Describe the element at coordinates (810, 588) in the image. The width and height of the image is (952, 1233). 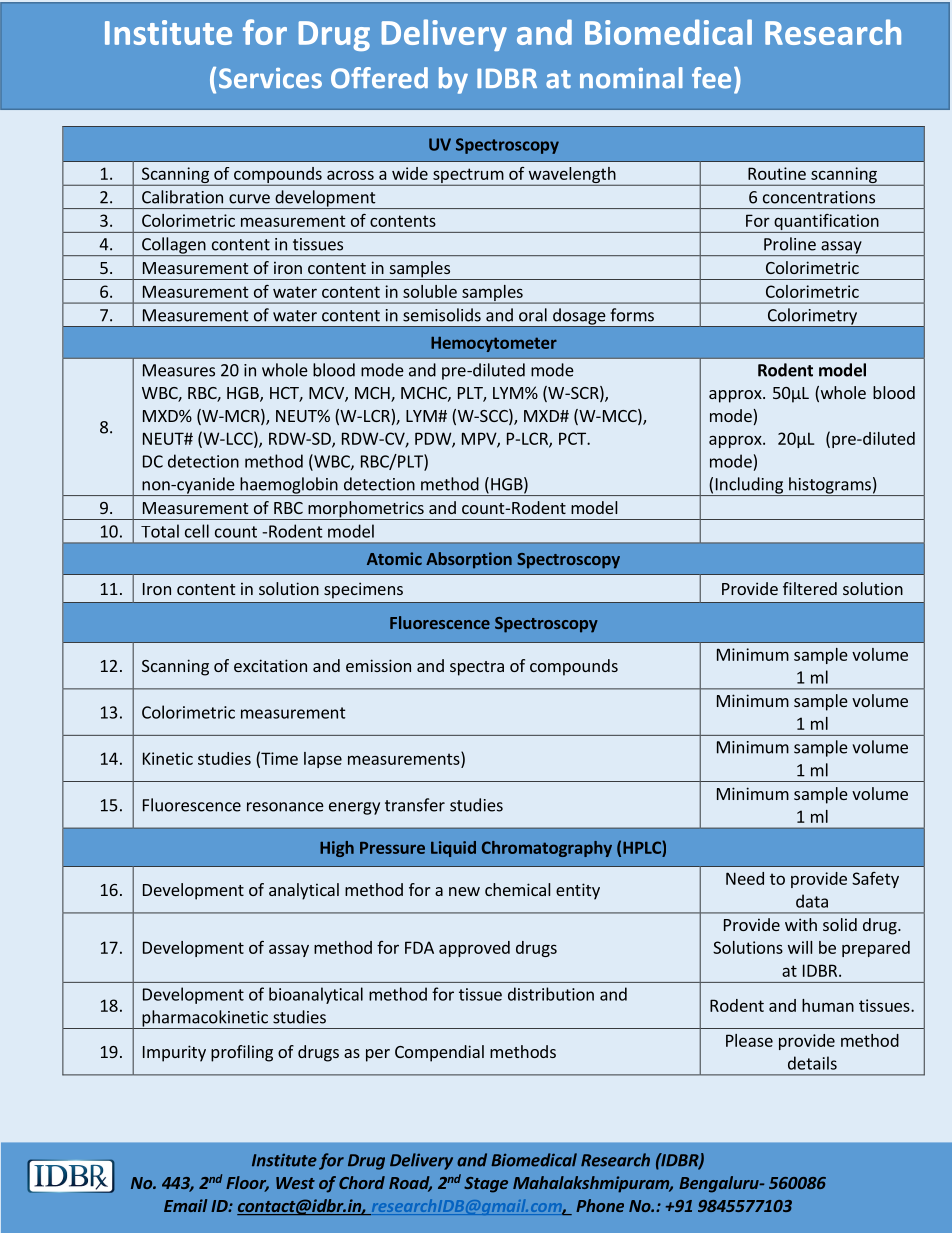
I see `filtered` at that location.
